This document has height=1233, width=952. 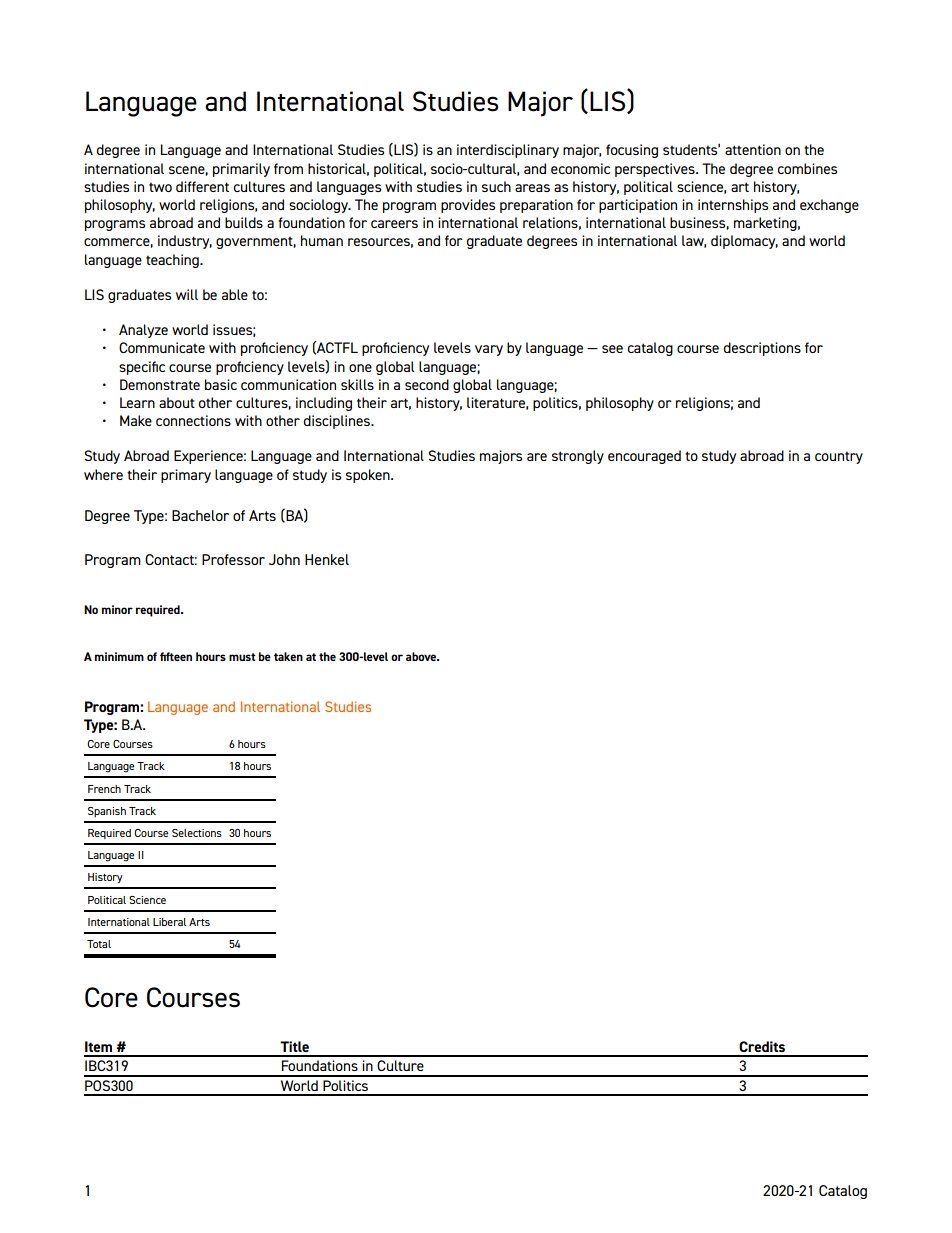 What do you see at coordinates (369, 476) in the document?
I see `spoken` at bounding box center [369, 476].
